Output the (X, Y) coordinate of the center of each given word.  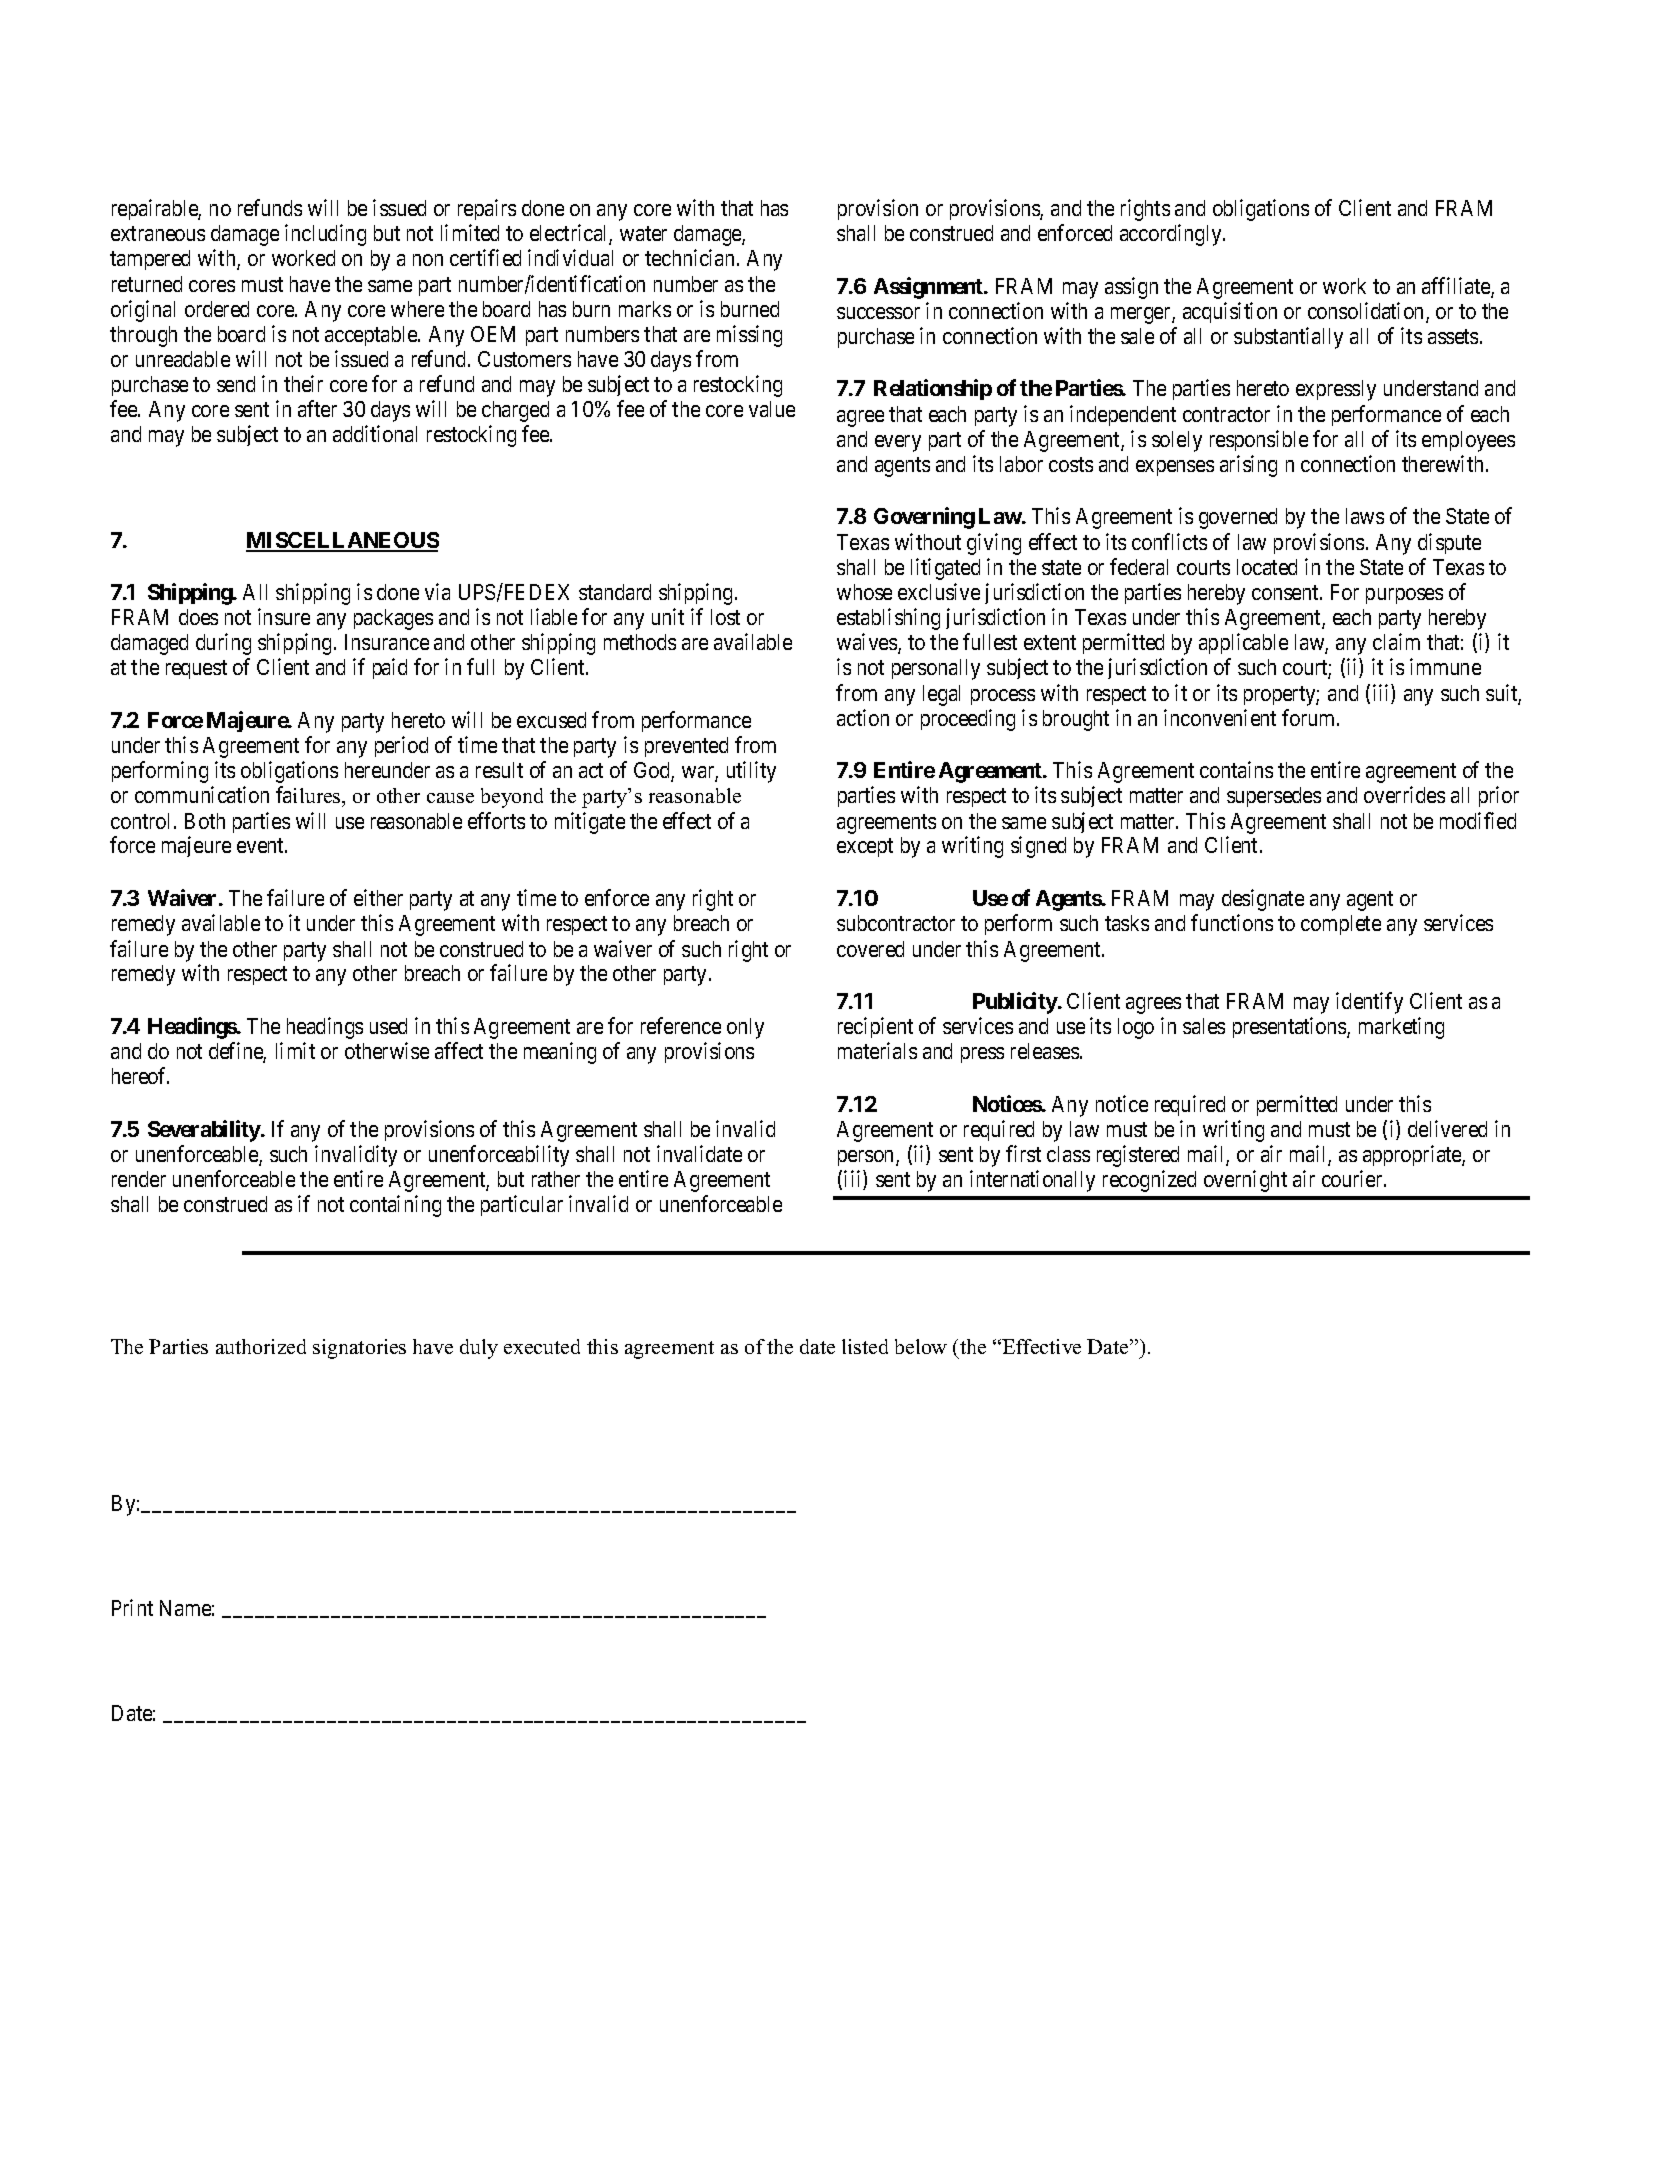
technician (691, 257)
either (378, 897)
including (325, 235)
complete (1341, 925)
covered (870, 949)
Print (132, 1607)
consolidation (1367, 312)
